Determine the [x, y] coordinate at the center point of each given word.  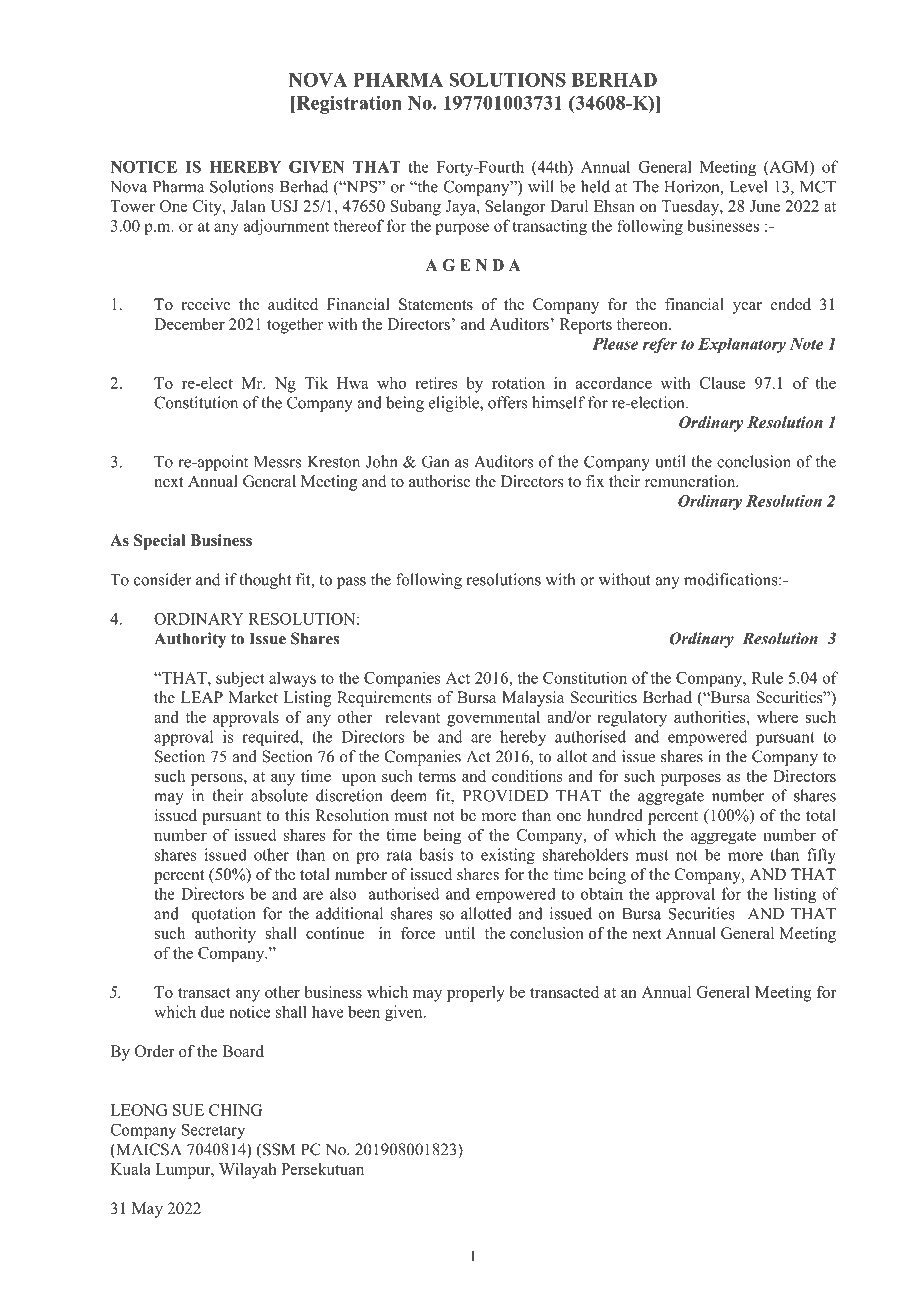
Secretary [213, 1131]
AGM [789, 168]
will [541, 186]
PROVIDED [505, 795]
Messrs [277, 462]
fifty [821, 856]
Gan [435, 461]
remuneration [691, 481]
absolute [279, 795]
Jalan [248, 206]
